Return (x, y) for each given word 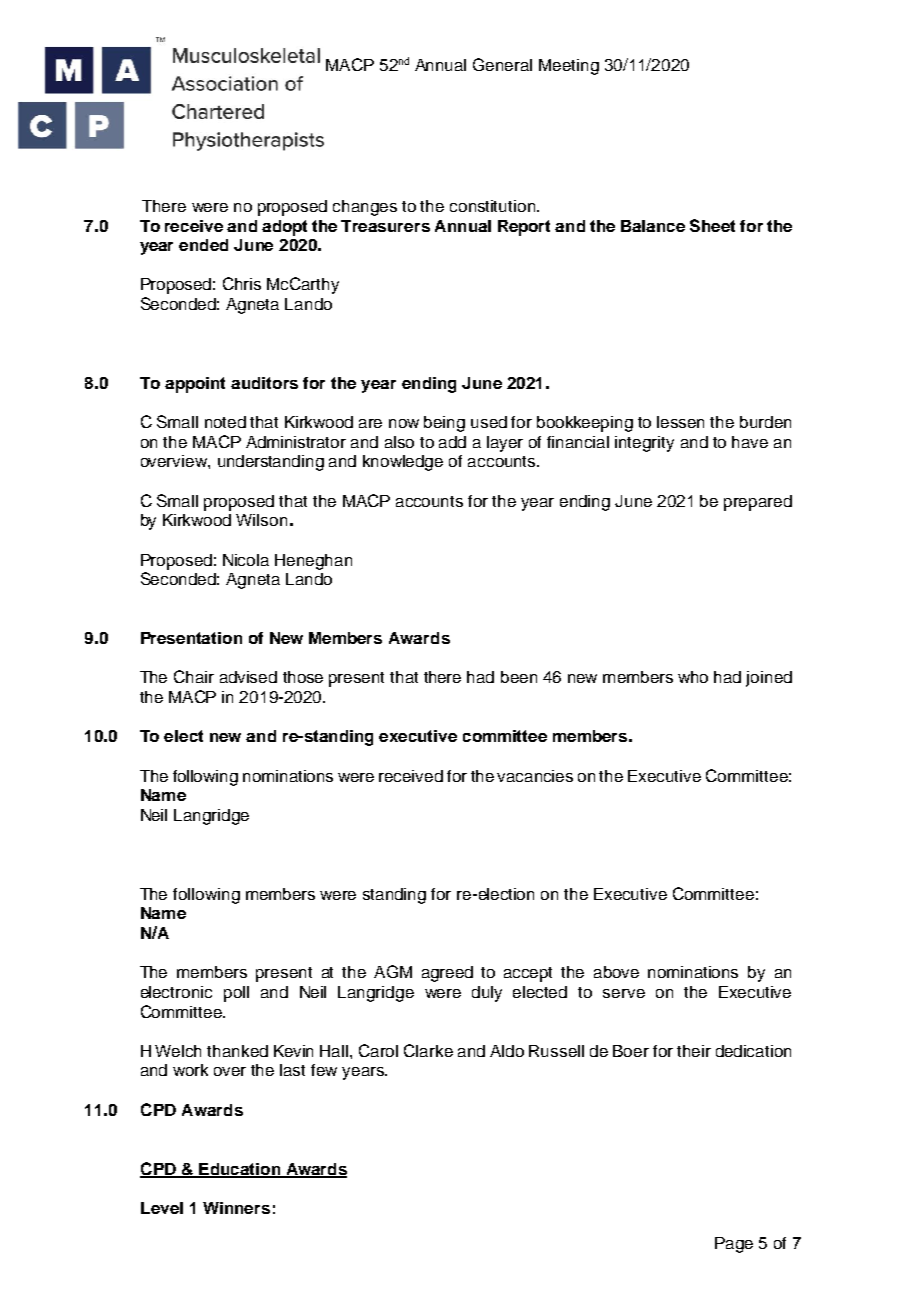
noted (225, 422)
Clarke (428, 1050)
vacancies (535, 776)
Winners (236, 1208)
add (452, 442)
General (502, 64)
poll (236, 994)
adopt (284, 228)
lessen (680, 422)
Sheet (712, 225)
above (616, 972)
